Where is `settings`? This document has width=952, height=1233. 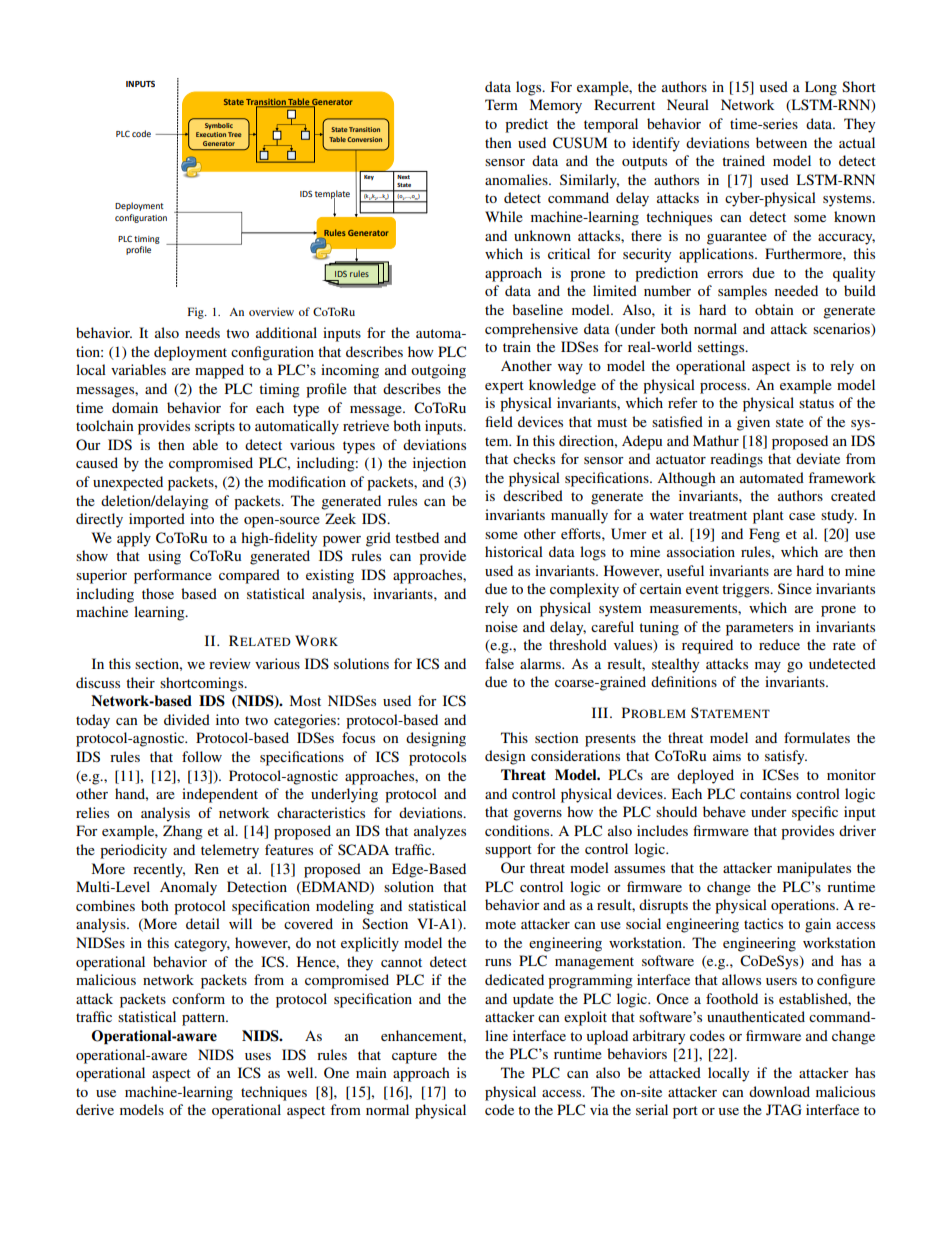
settings is located at coordinates (722, 348).
